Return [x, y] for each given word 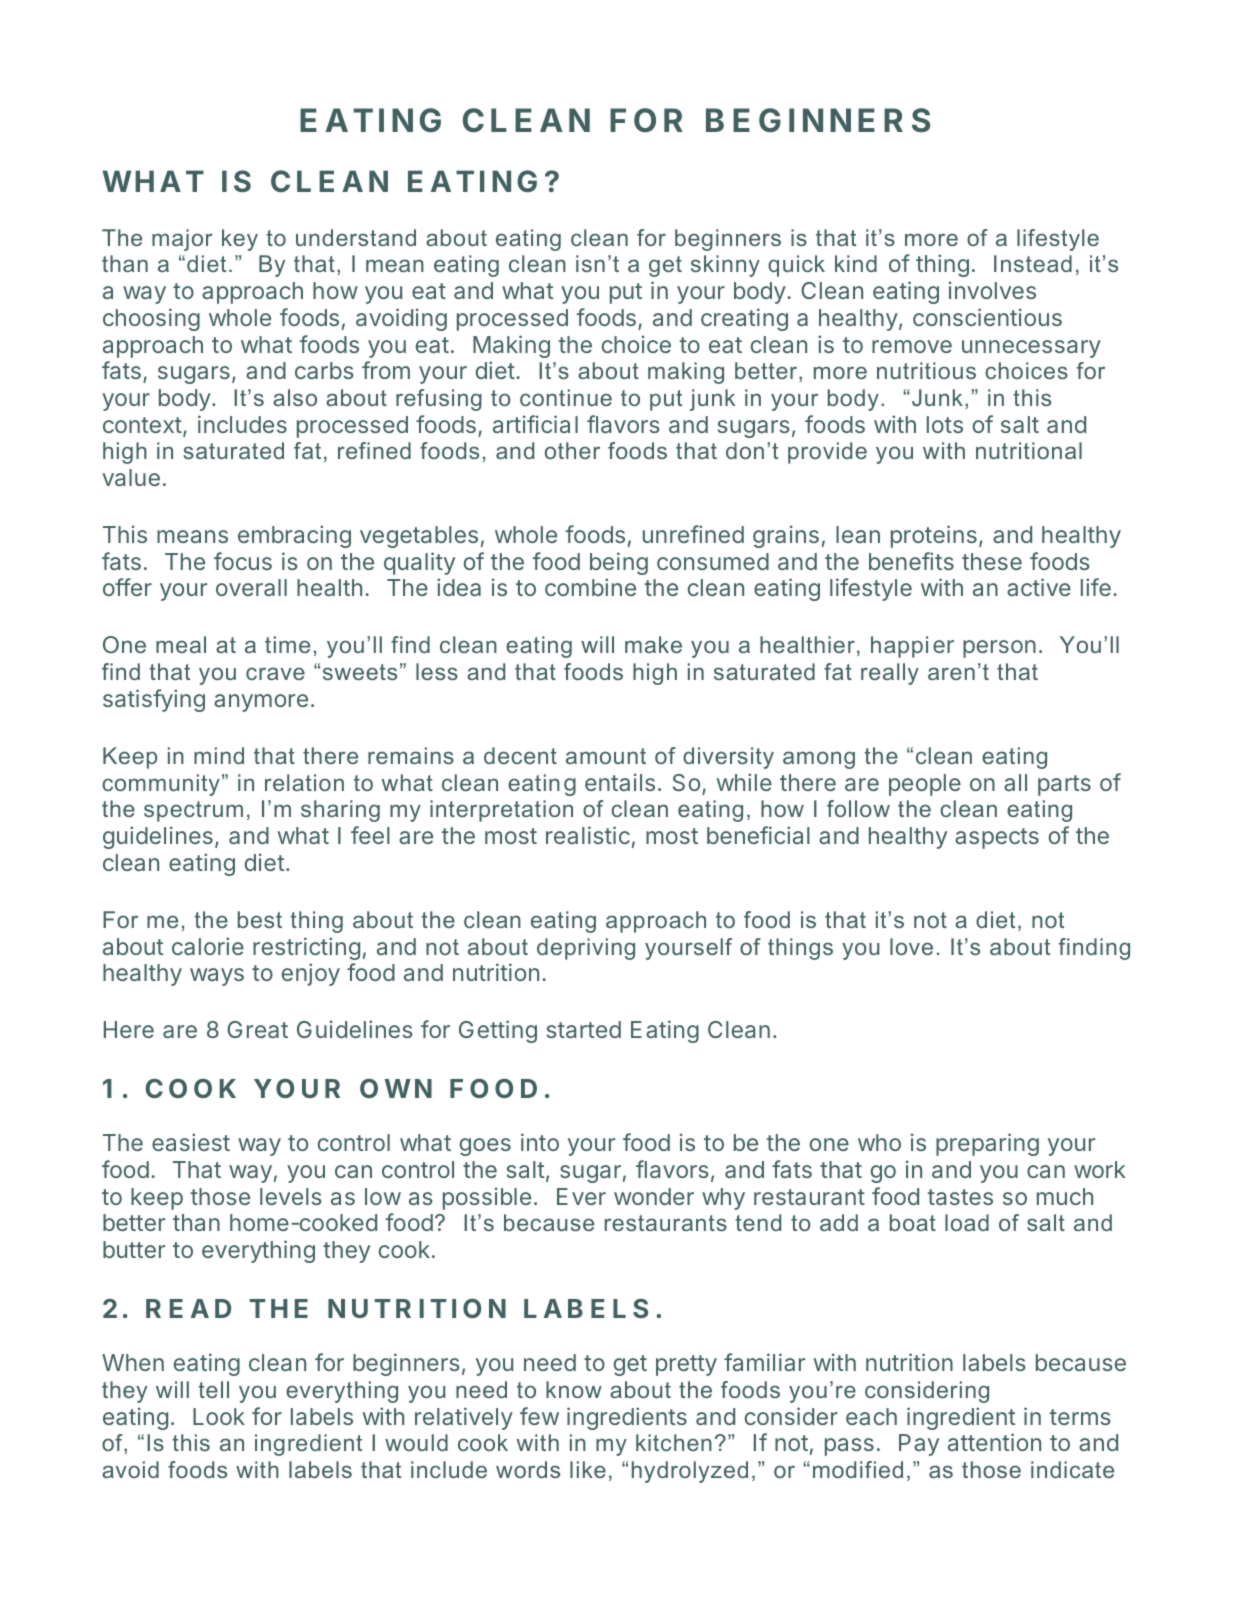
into [540, 1142]
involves [992, 290]
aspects [997, 838]
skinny [725, 266]
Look [219, 1416]
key [240, 240]
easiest [191, 1142]
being [619, 563]
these [992, 561]
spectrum [193, 811]
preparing [987, 1144]
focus [243, 561]
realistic [588, 835]
